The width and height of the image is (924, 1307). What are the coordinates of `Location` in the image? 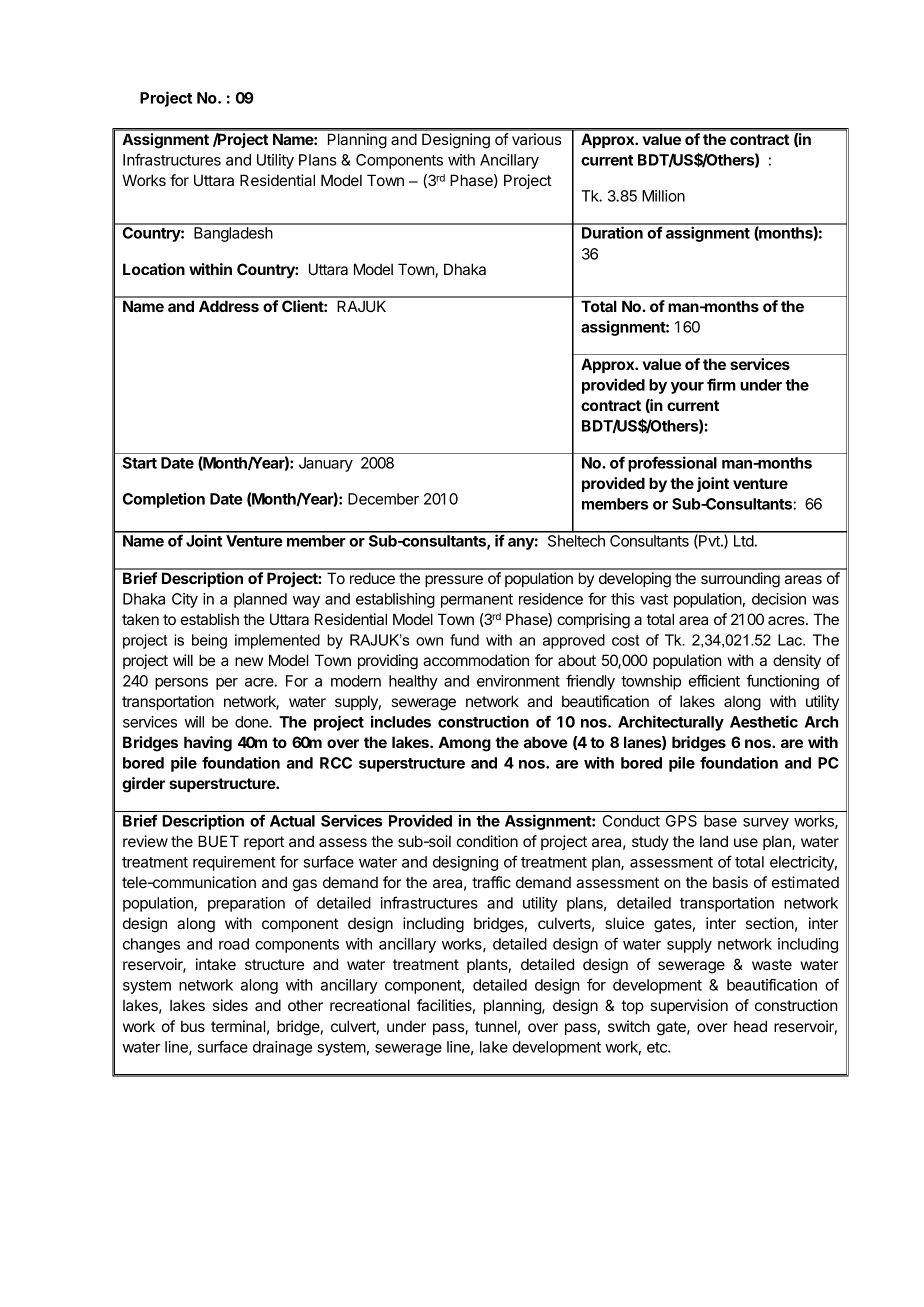 It's located at (154, 269).
